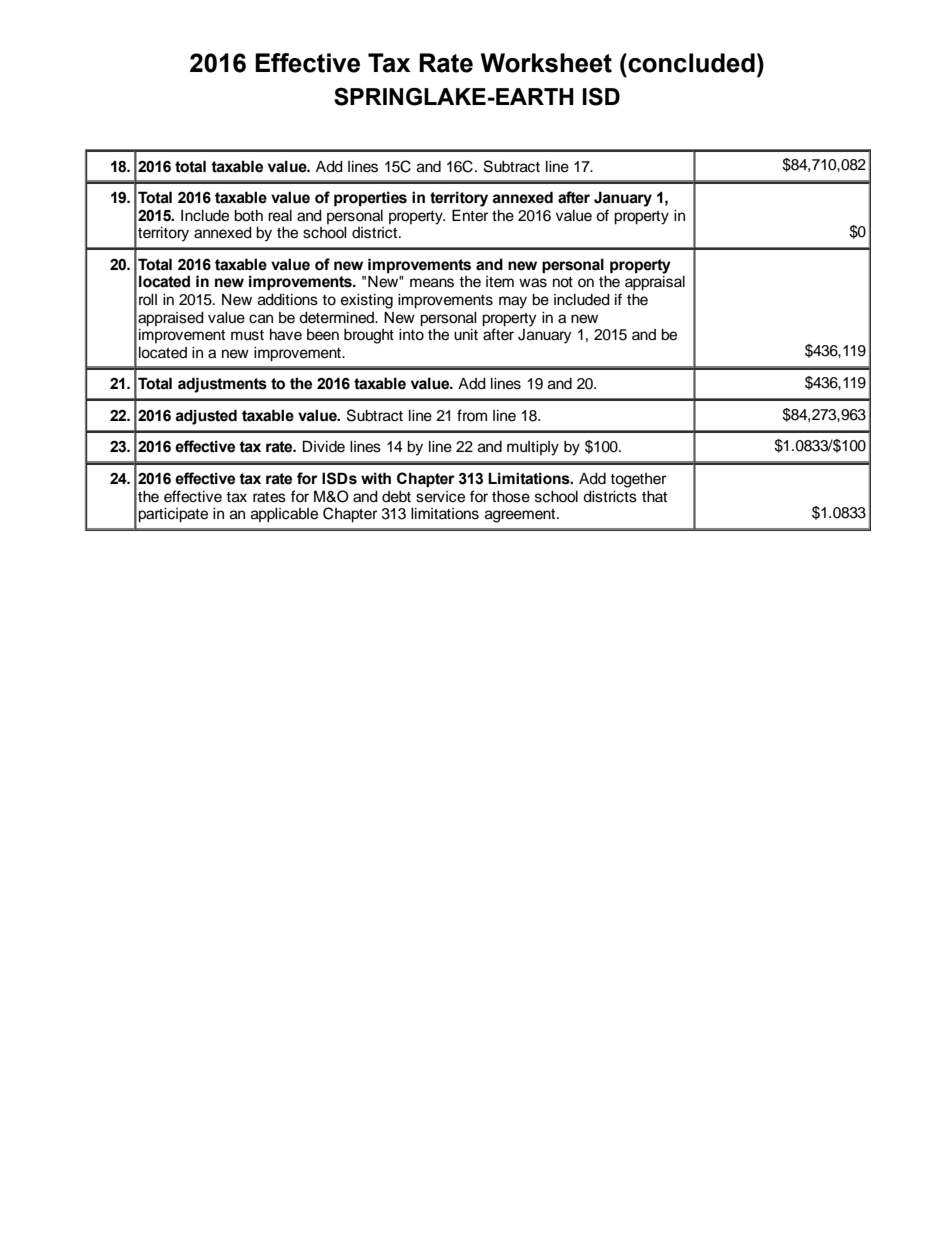 This screenshot has width=952, height=1233. What do you see at coordinates (690, 63) in the screenshot?
I see `concluded` at bounding box center [690, 63].
